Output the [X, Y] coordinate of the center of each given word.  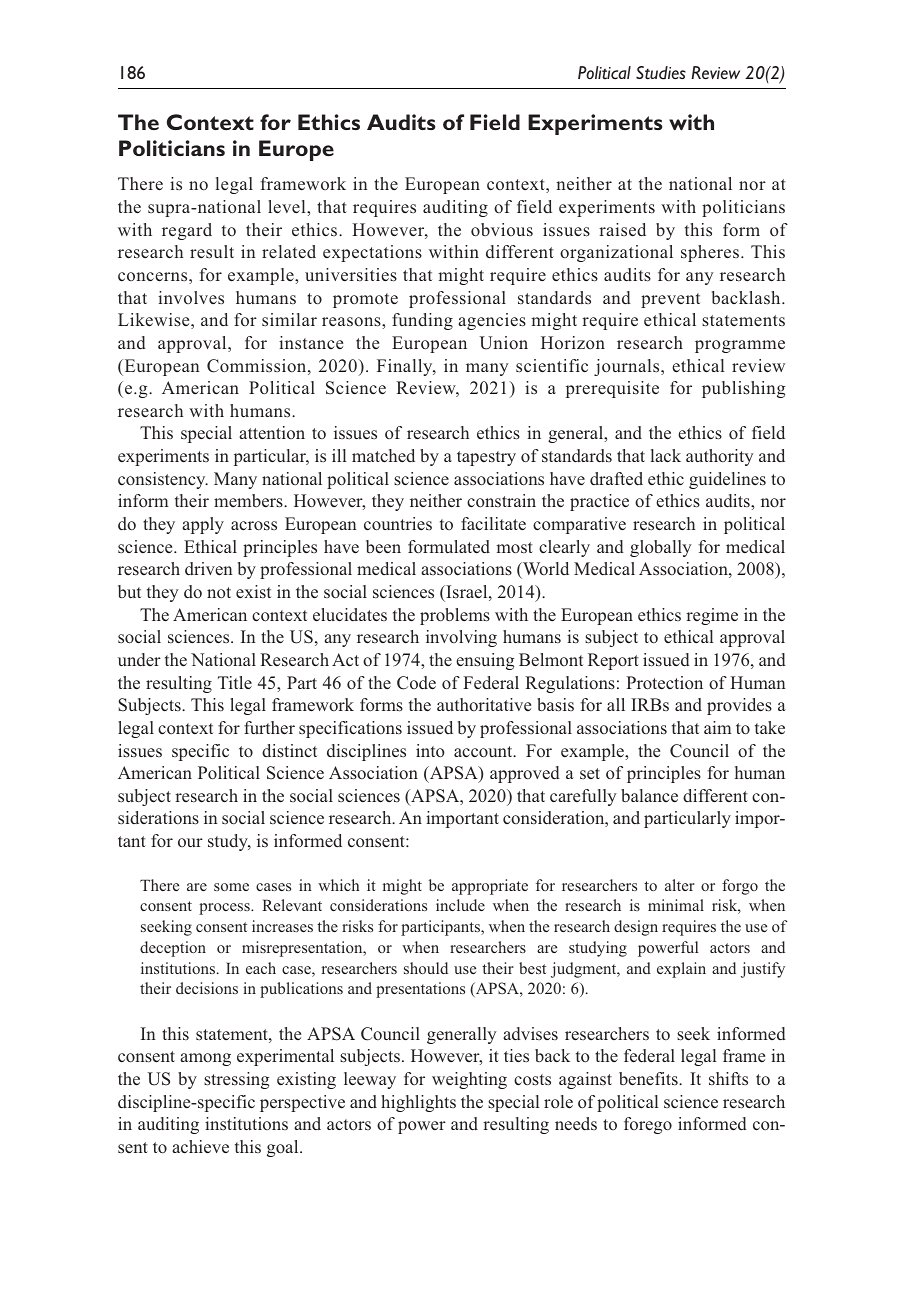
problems [455, 616]
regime [712, 616]
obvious [502, 230]
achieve [200, 1146]
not [219, 592]
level [288, 206]
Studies [661, 73]
